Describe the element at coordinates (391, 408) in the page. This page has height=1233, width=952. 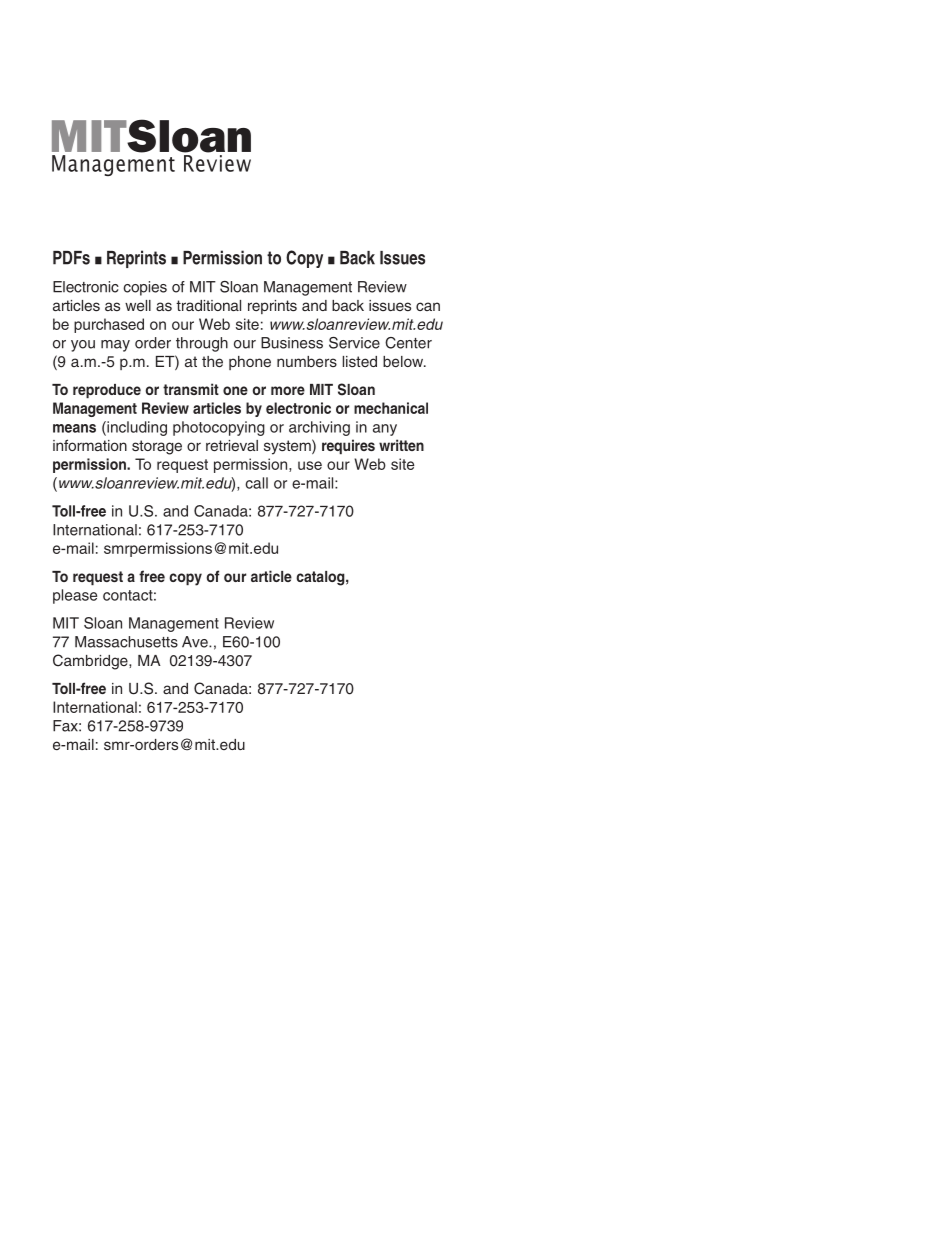
I see `mechanical` at that location.
